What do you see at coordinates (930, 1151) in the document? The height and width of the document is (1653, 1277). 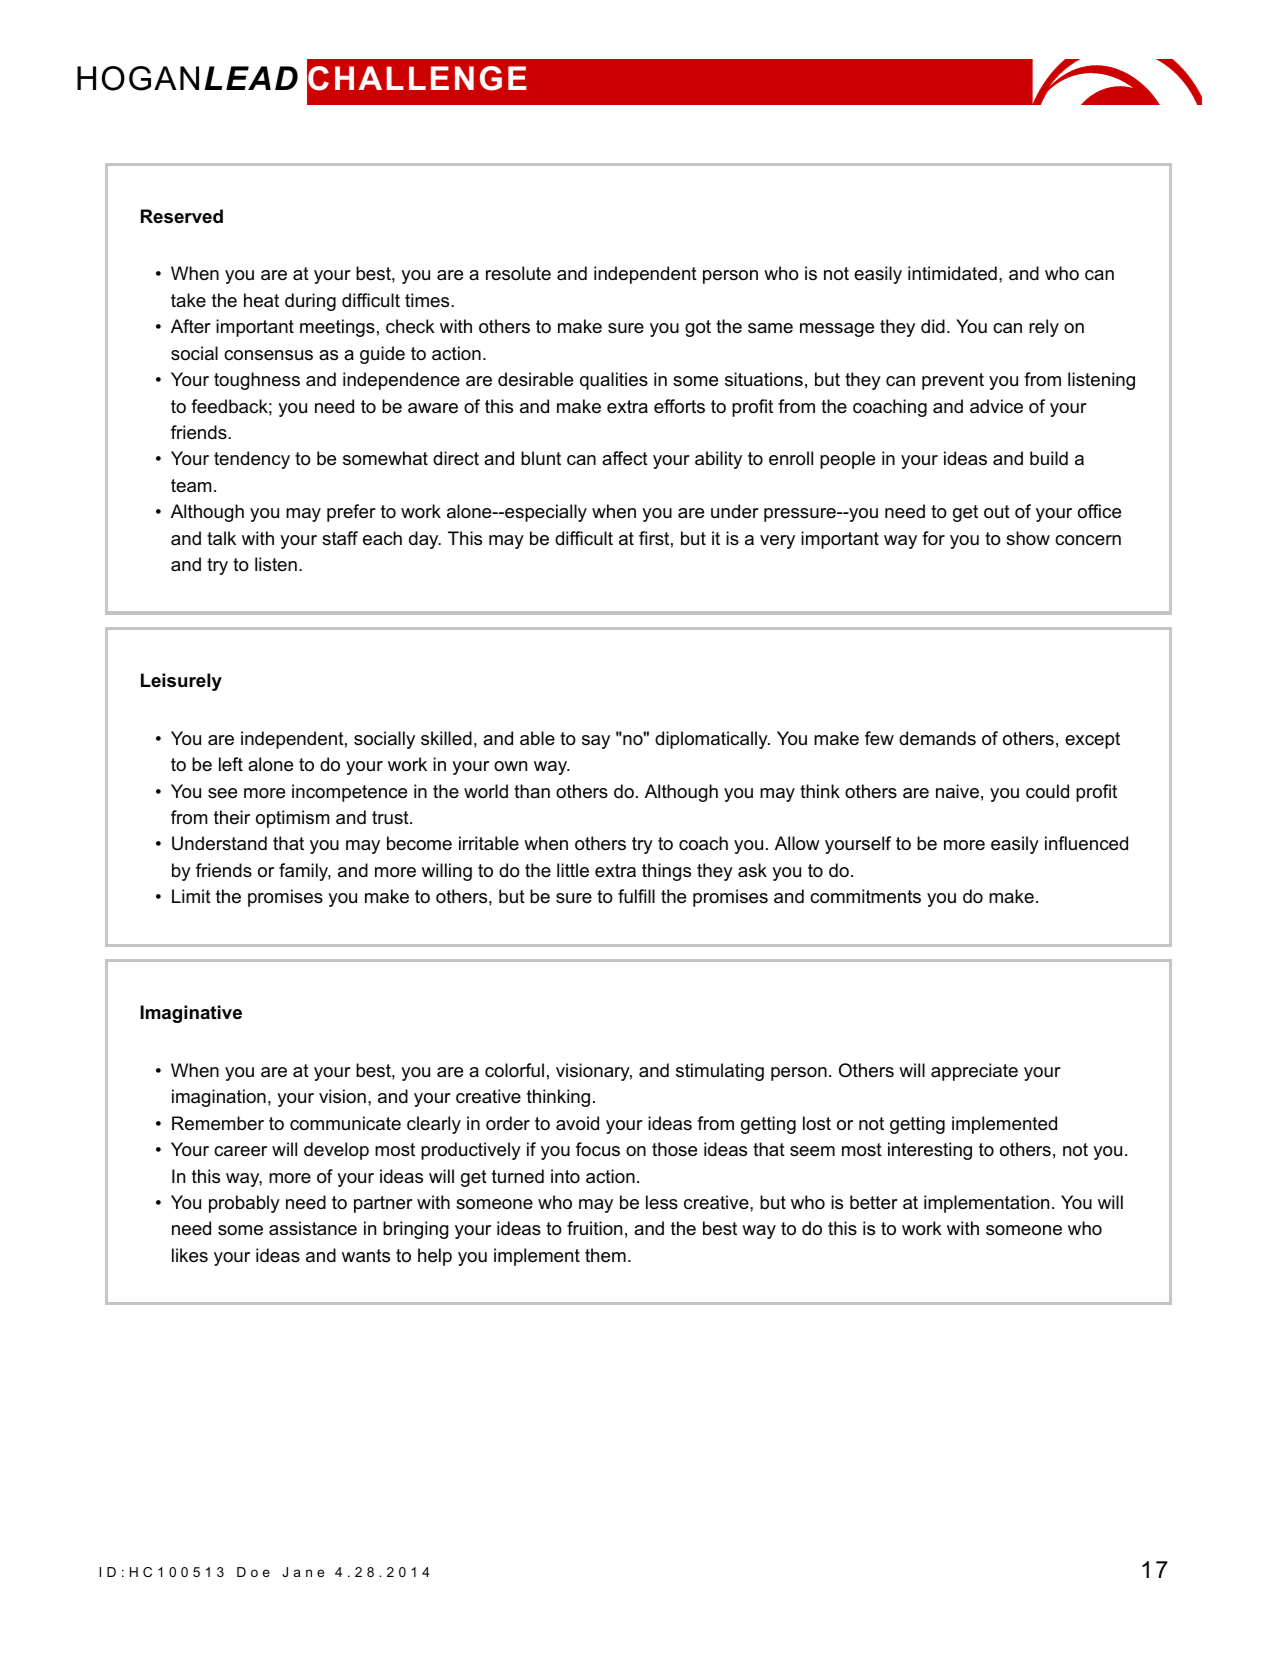 I see `interesting` at bounding box center [930, 1151].
